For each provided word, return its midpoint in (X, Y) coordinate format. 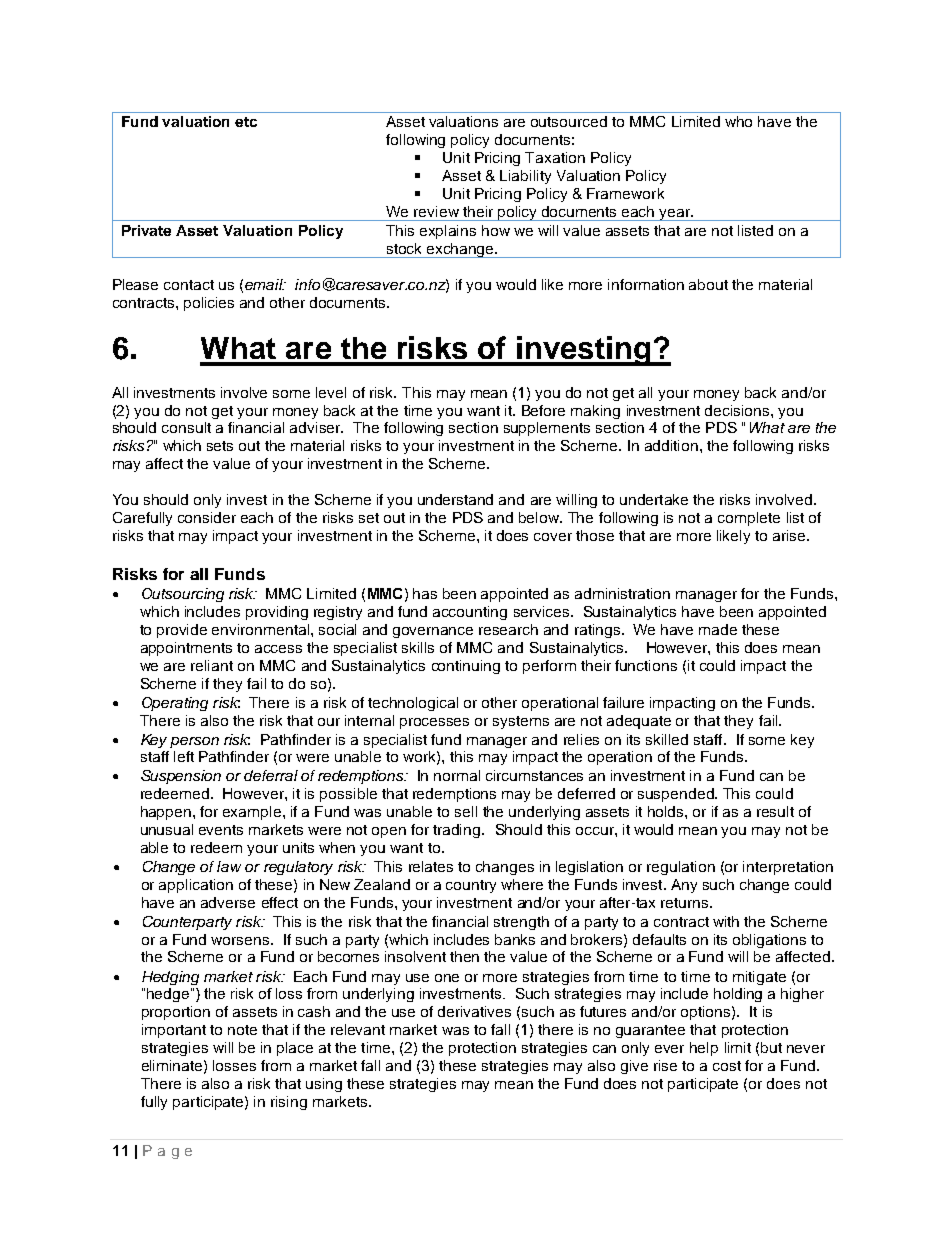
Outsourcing (183, 595)
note (242, 1030)
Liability (525, 177)
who (738, 121)
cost (727, 1066)
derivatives (474, 1011)
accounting (470, 613)
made (718, 629)
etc (246, 122)
